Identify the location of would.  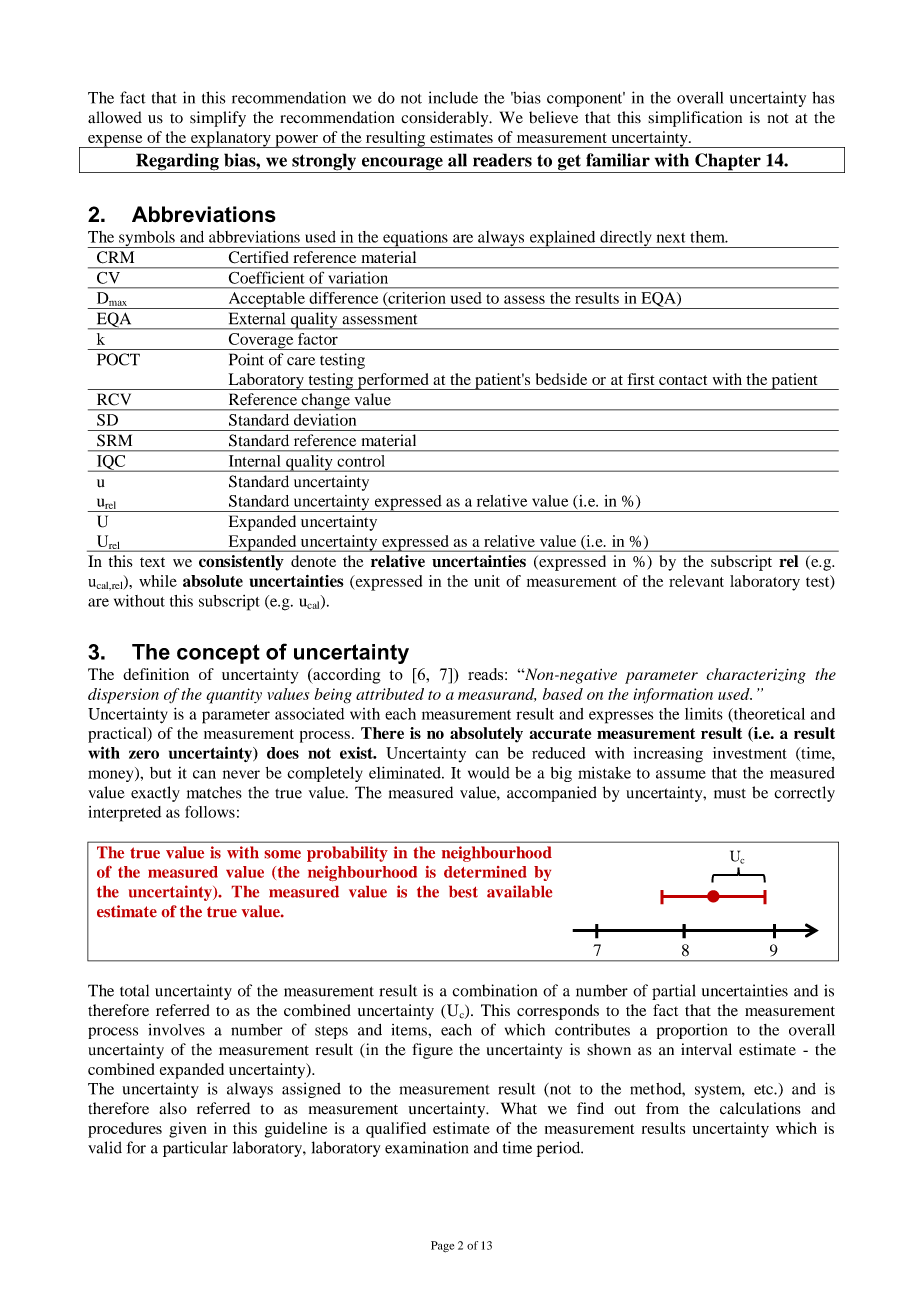
(489, 773).
